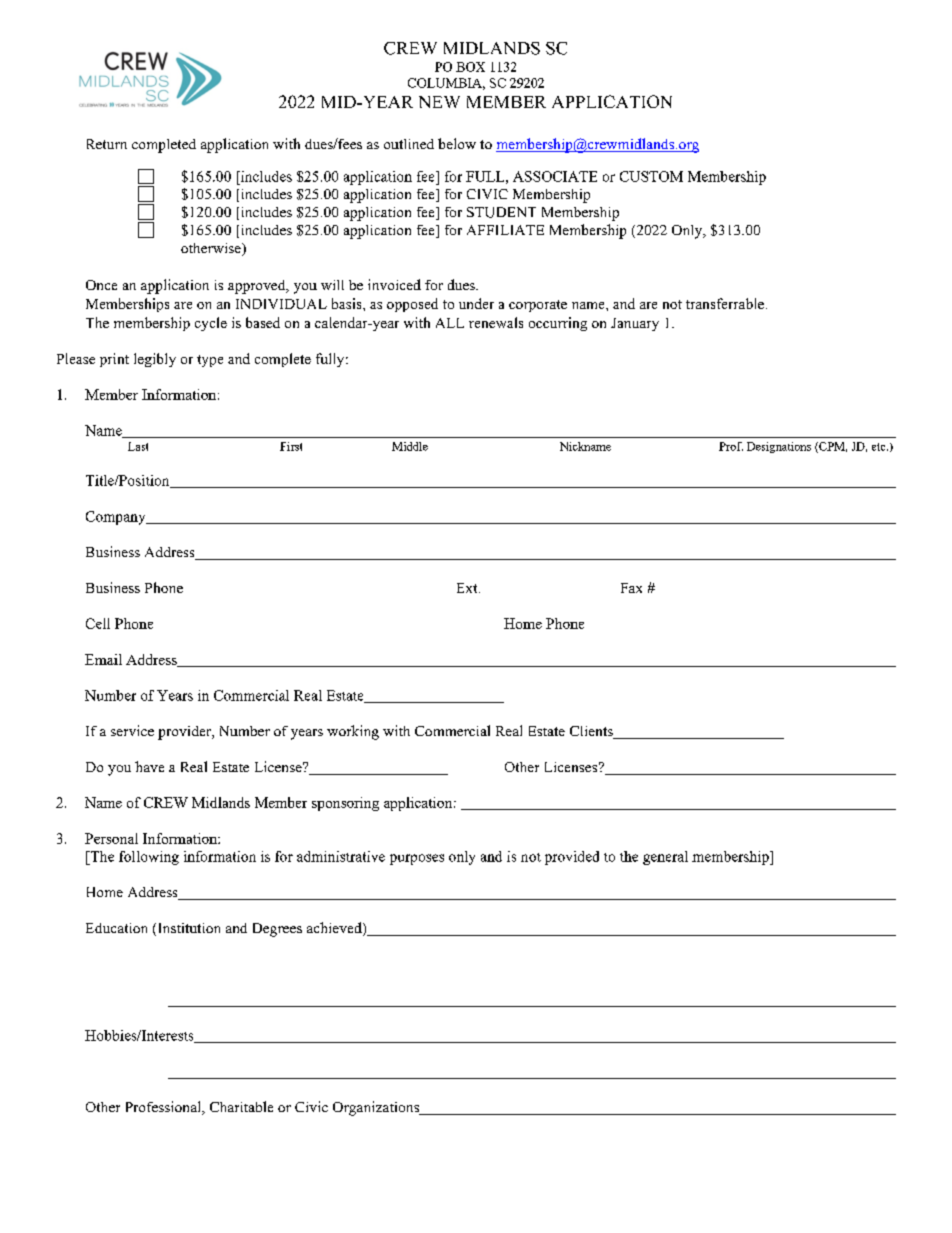  Describe the element at coordinates (353, 732) in the screenshot. I see `working` at that location.
